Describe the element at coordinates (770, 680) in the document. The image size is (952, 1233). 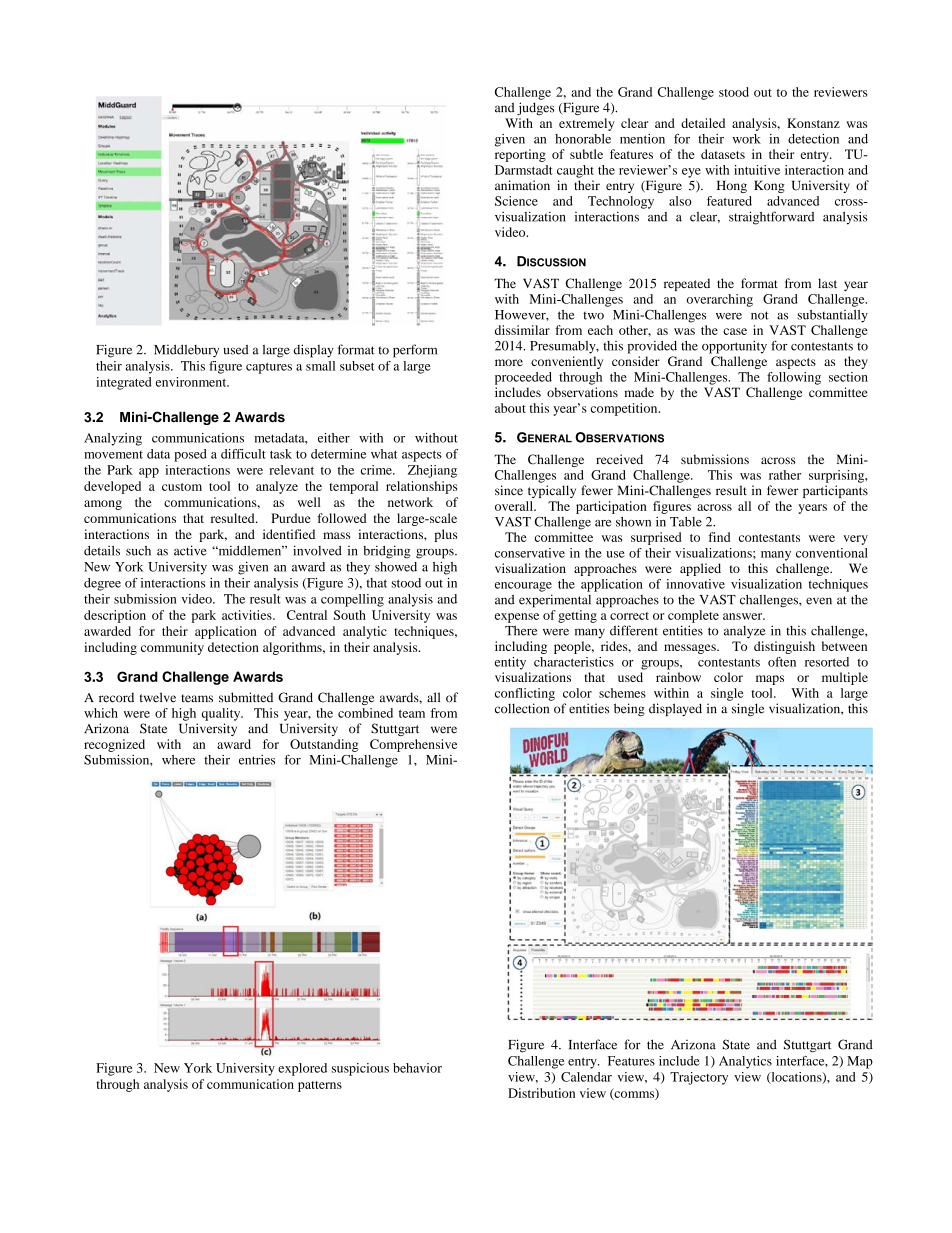
I see `maps` at that location.
